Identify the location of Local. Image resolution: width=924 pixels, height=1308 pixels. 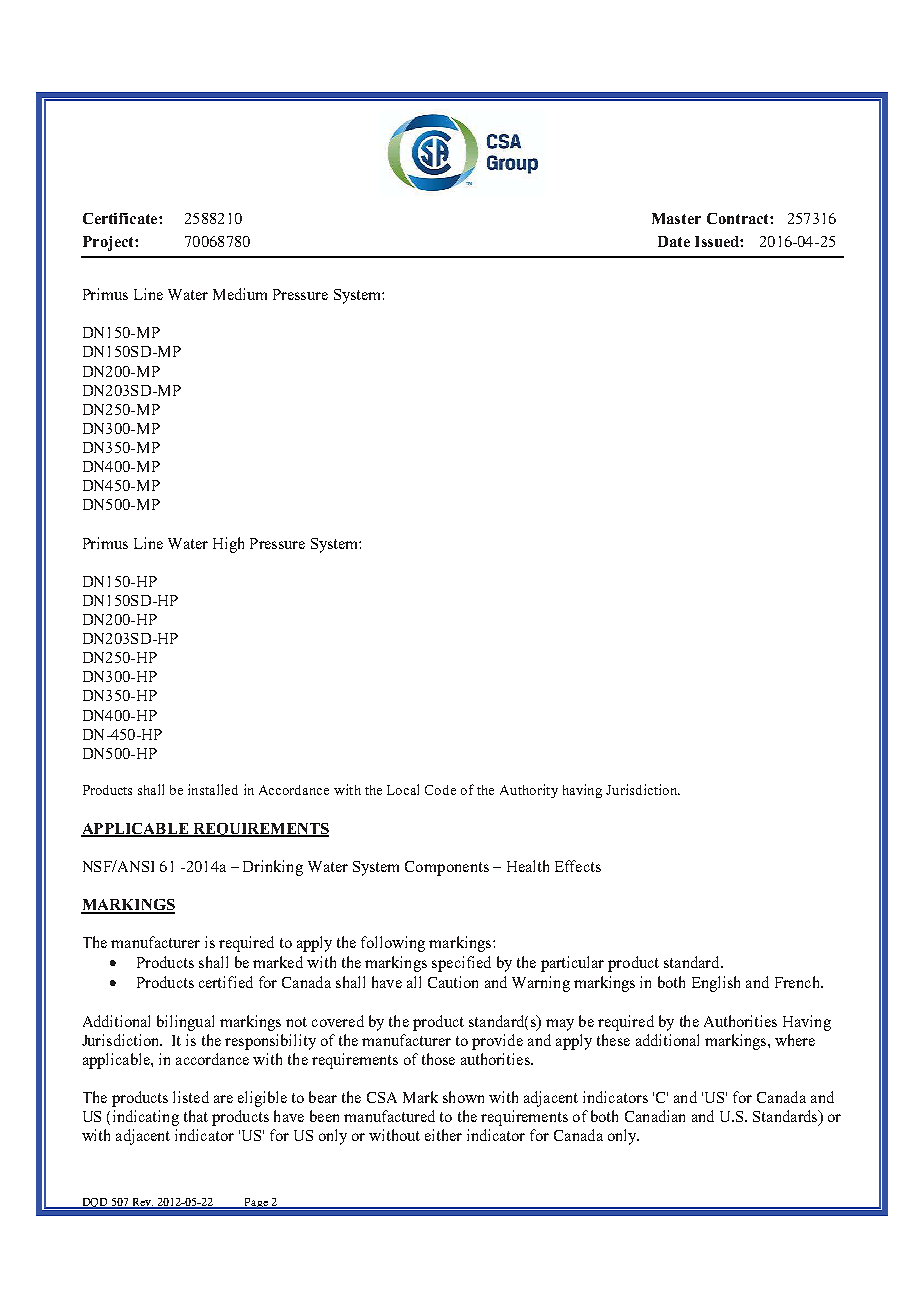
(403, 789).
